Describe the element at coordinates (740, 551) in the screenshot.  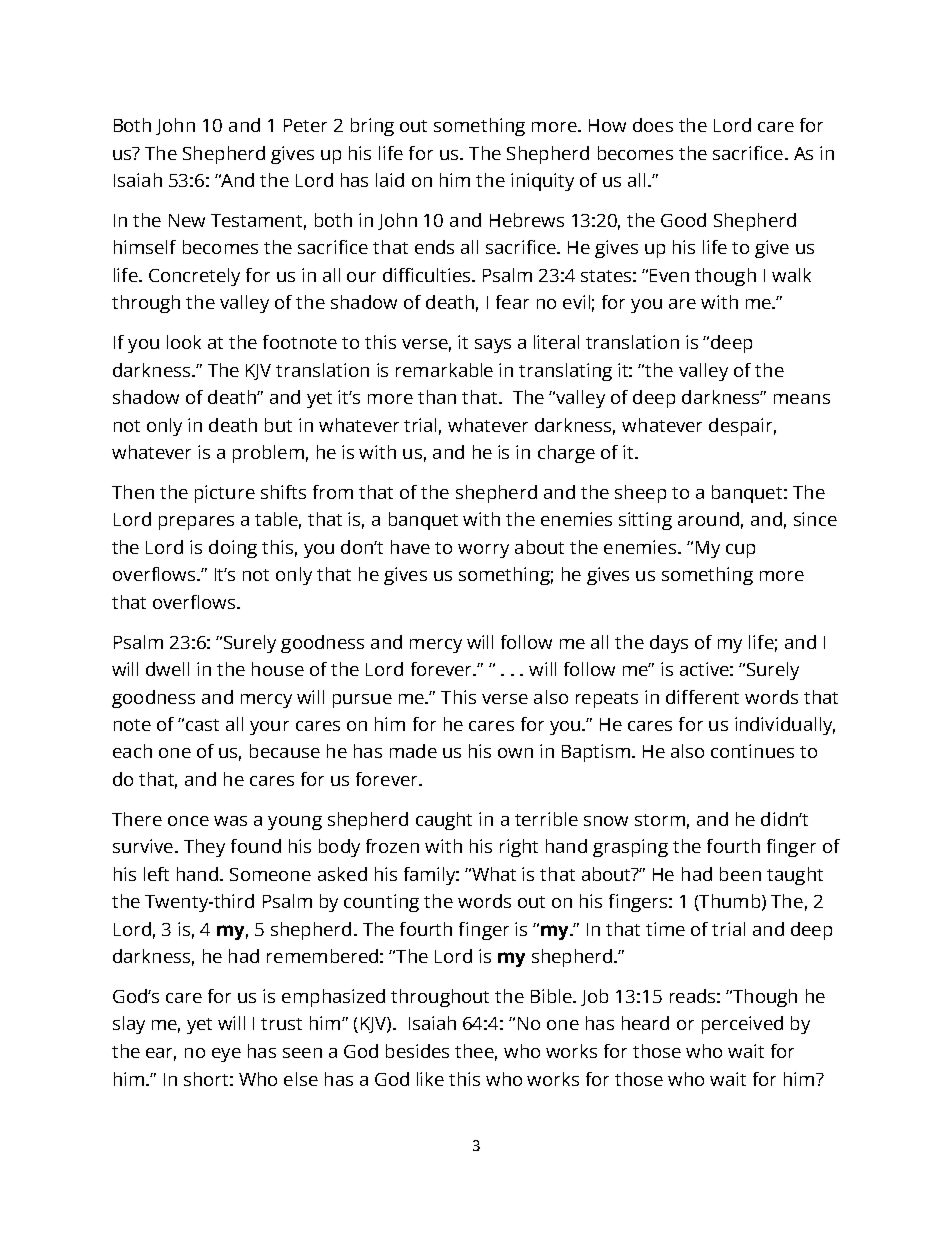
I see `cup` at that location.
